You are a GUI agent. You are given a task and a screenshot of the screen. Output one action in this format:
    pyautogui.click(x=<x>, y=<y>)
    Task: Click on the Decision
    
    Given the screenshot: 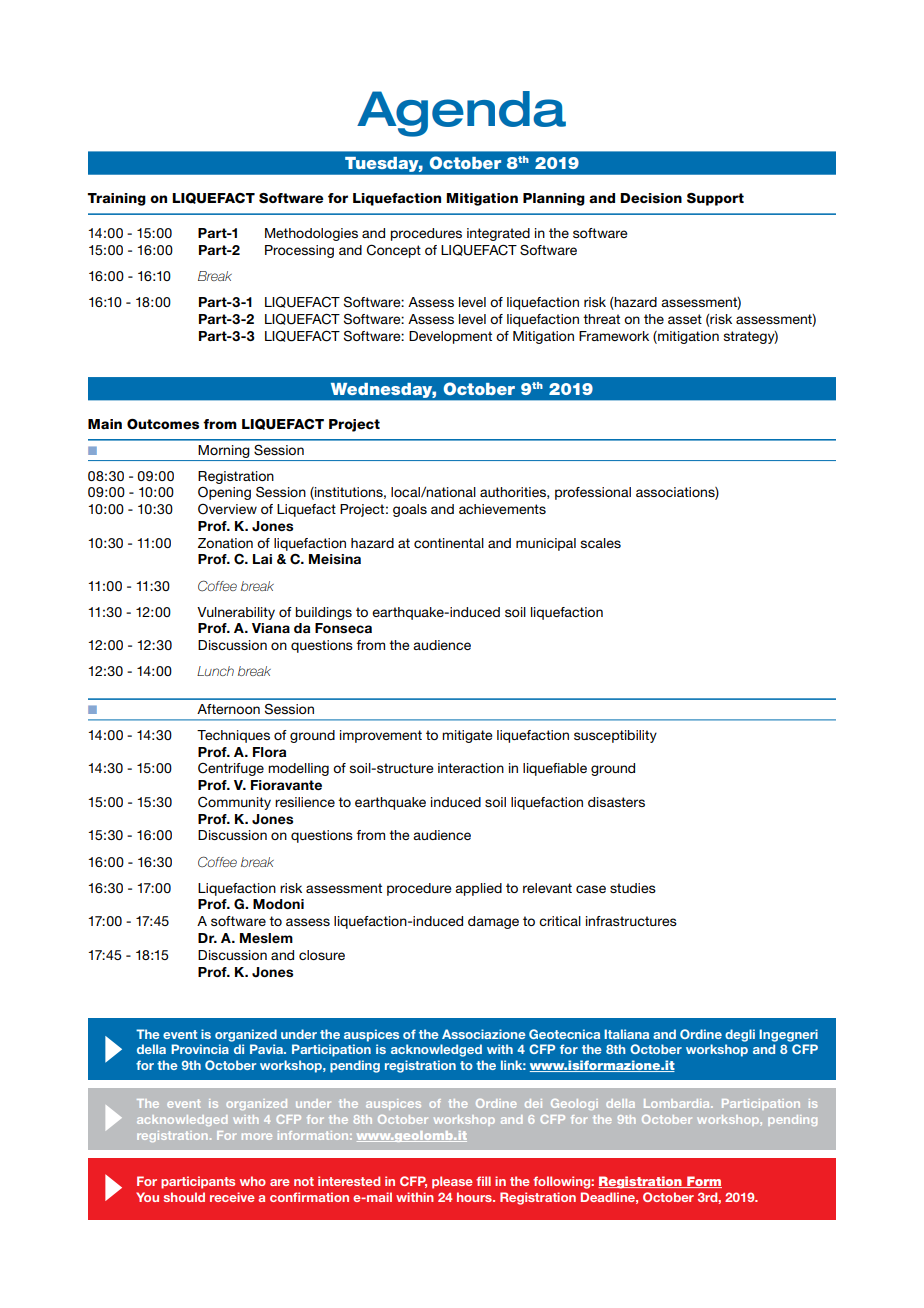 What is the action you would take?
    pyautogui.click(x=651, y=198)
